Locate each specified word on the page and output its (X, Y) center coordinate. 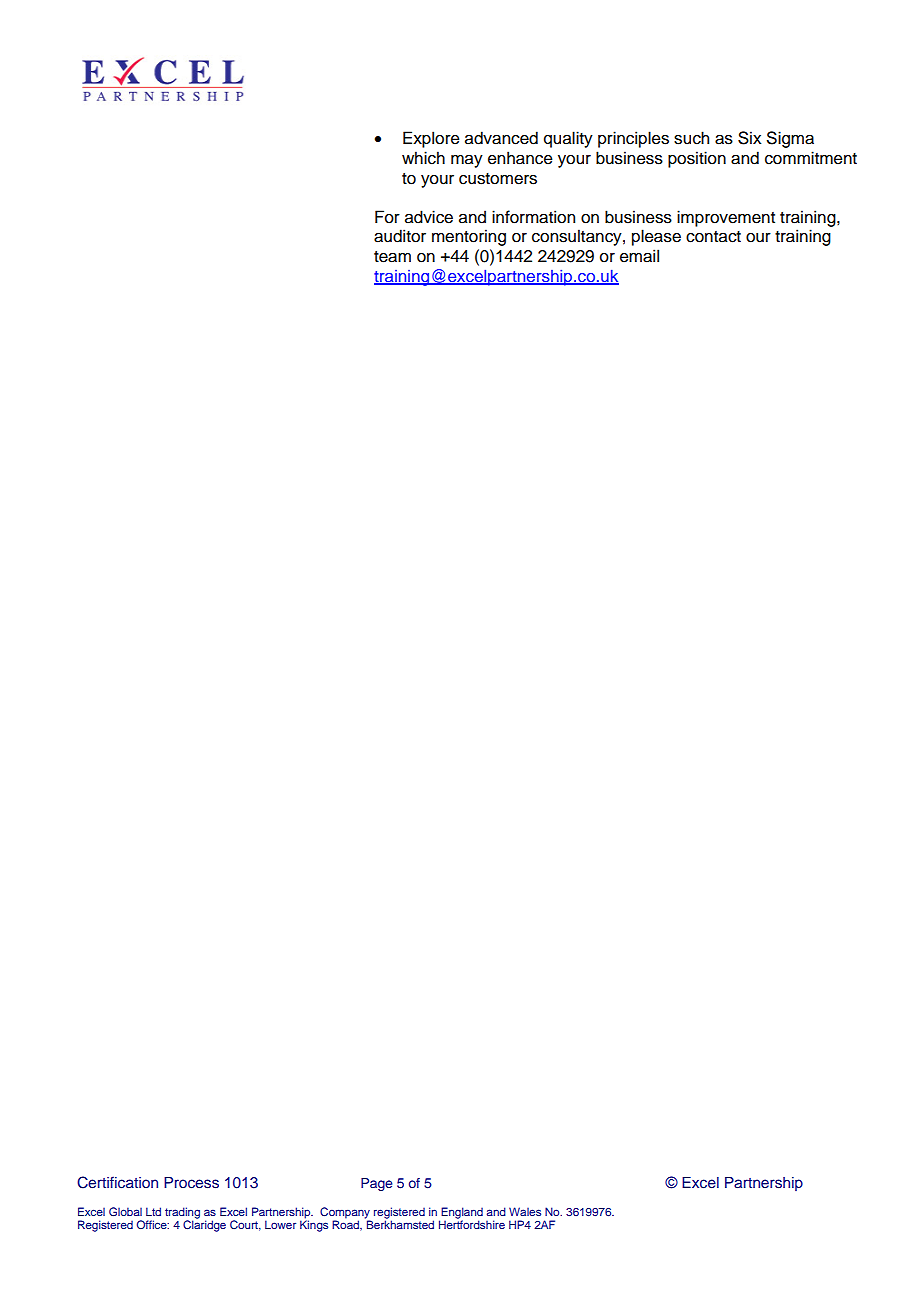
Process (191, 1183)
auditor (400, 236)
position (697, 159)
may (467, 161)
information (533, 217)
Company (345, 1214)
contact (713, 237)
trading (182, 1214)
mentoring (469, 237)
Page (377, 1184)
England (461, 1214)
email (639, 256)
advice (429, 217)
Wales (525, 1211)
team (392, 257)
